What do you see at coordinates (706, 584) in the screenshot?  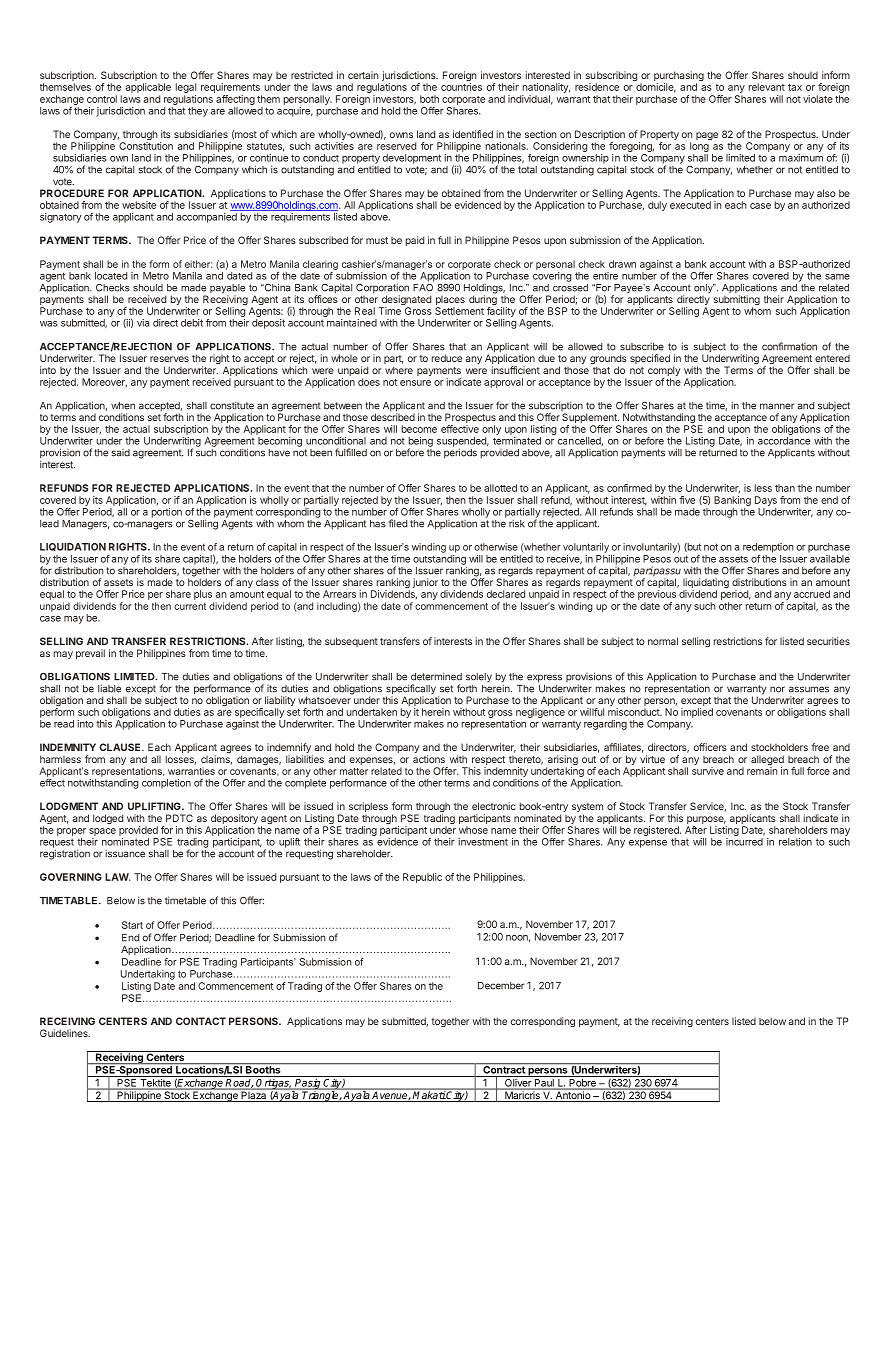 I see `liquidating` at bounding box center [706, 584].
